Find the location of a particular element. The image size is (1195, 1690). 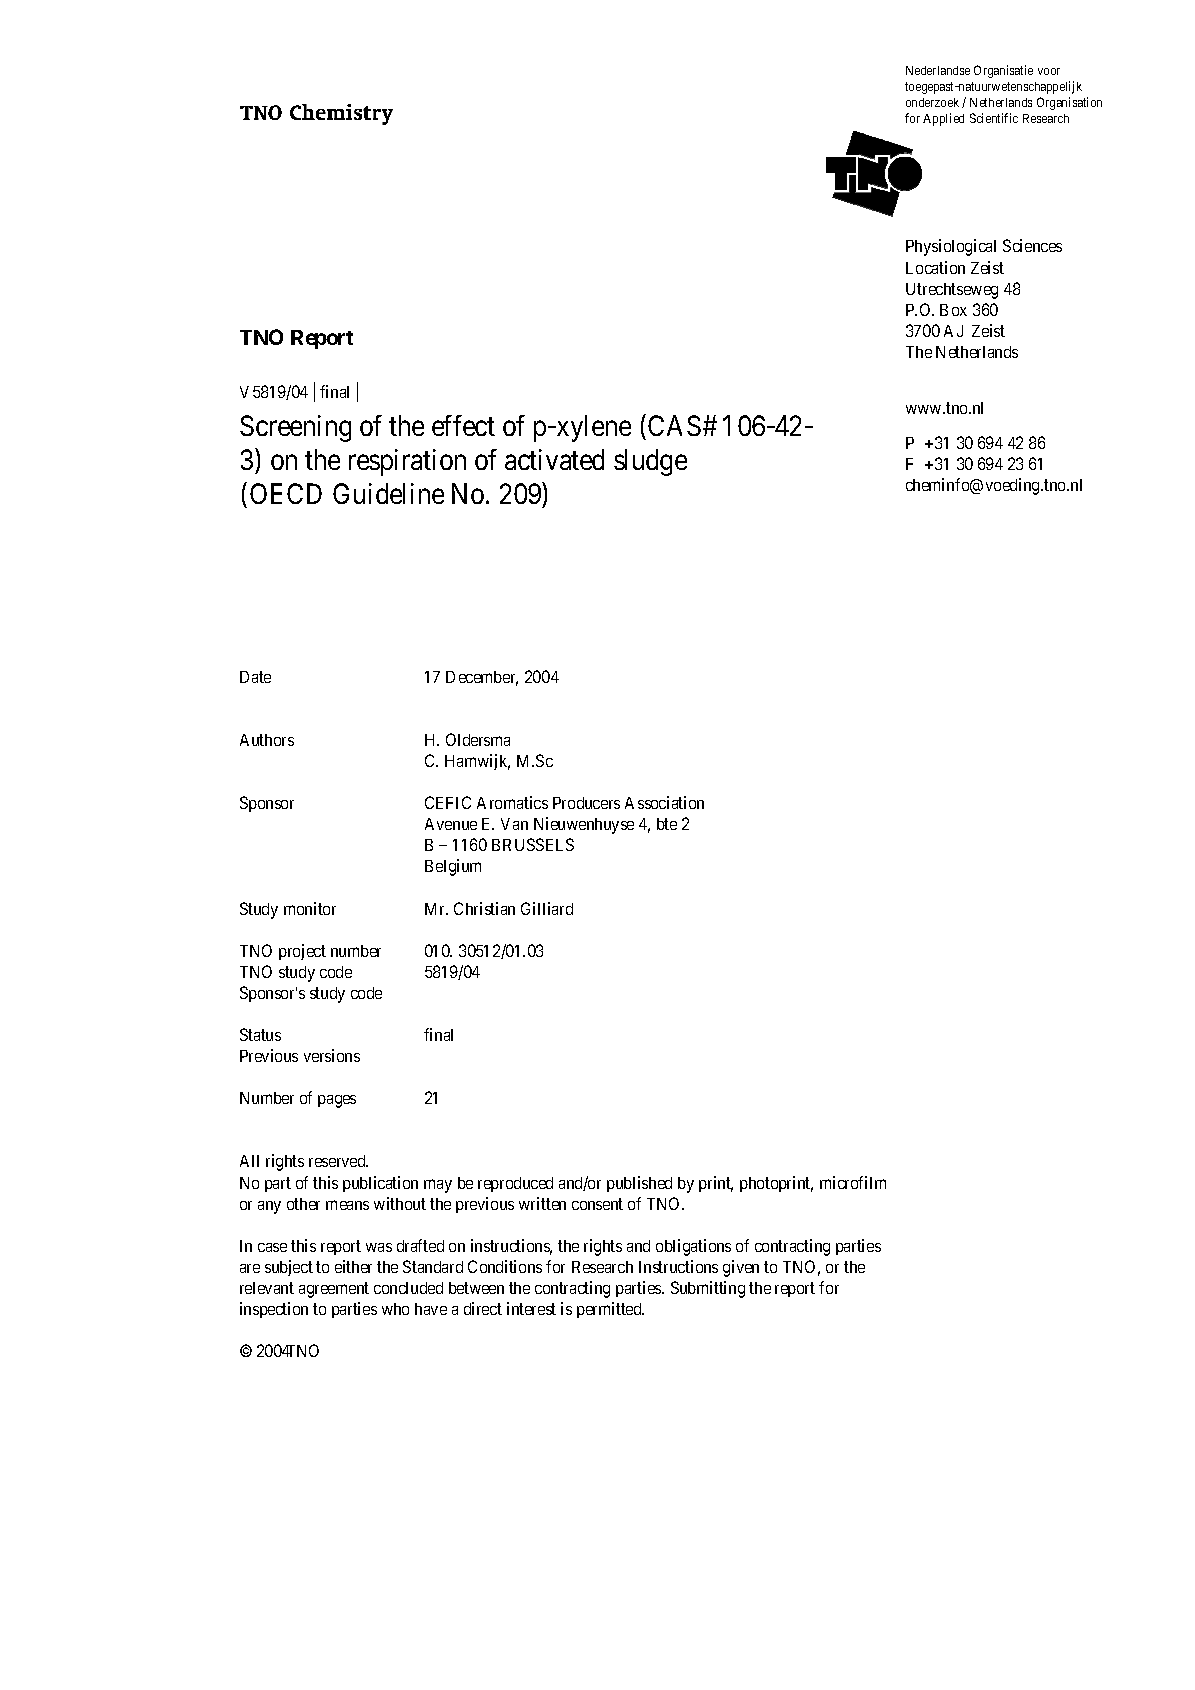

Scientific is located at coordinates (994, 118).
